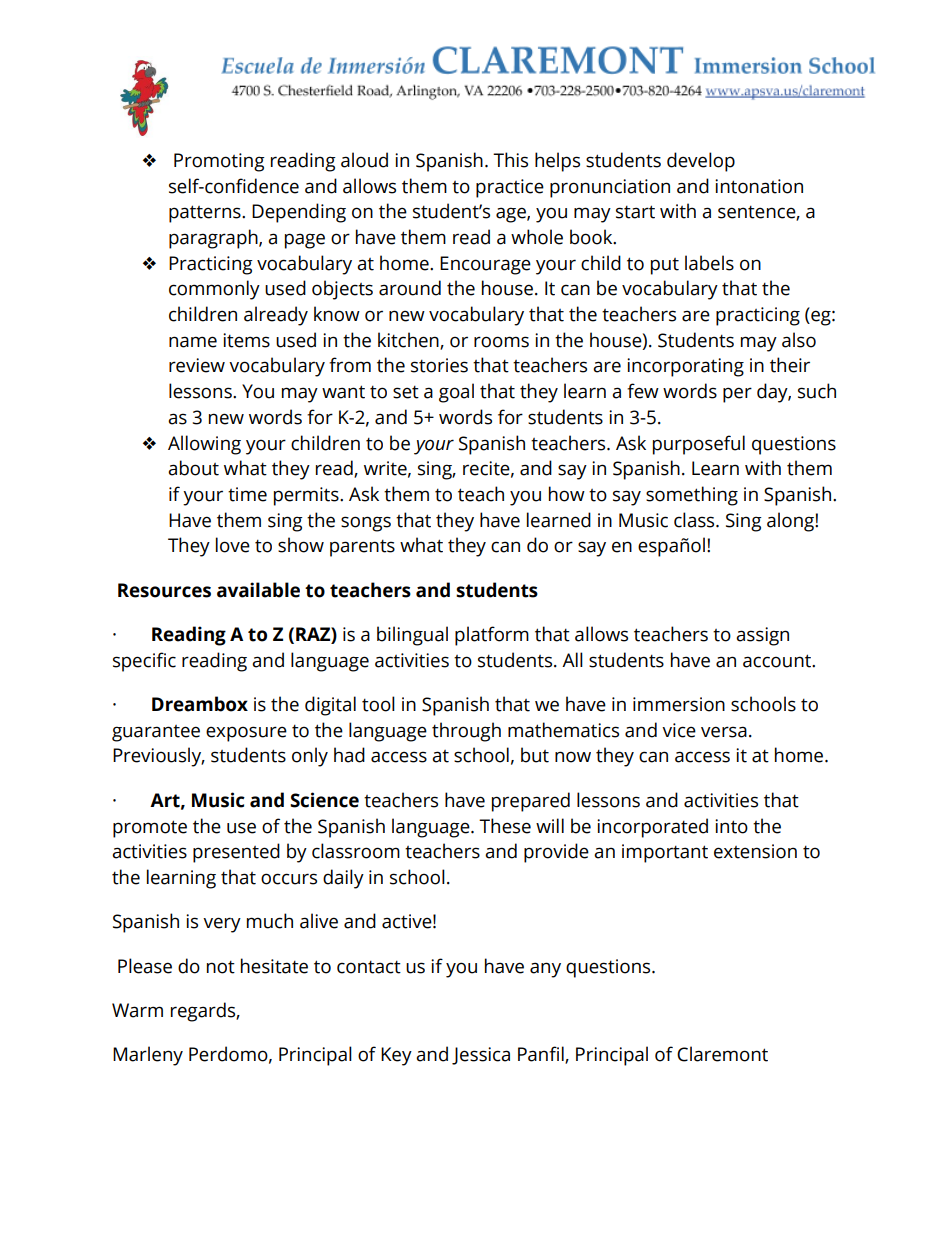 The width and height of the screenshot is (952, 1233). Describe the element at coordinates (246, 734) in the screenshot. I see `exposure` at that location.
